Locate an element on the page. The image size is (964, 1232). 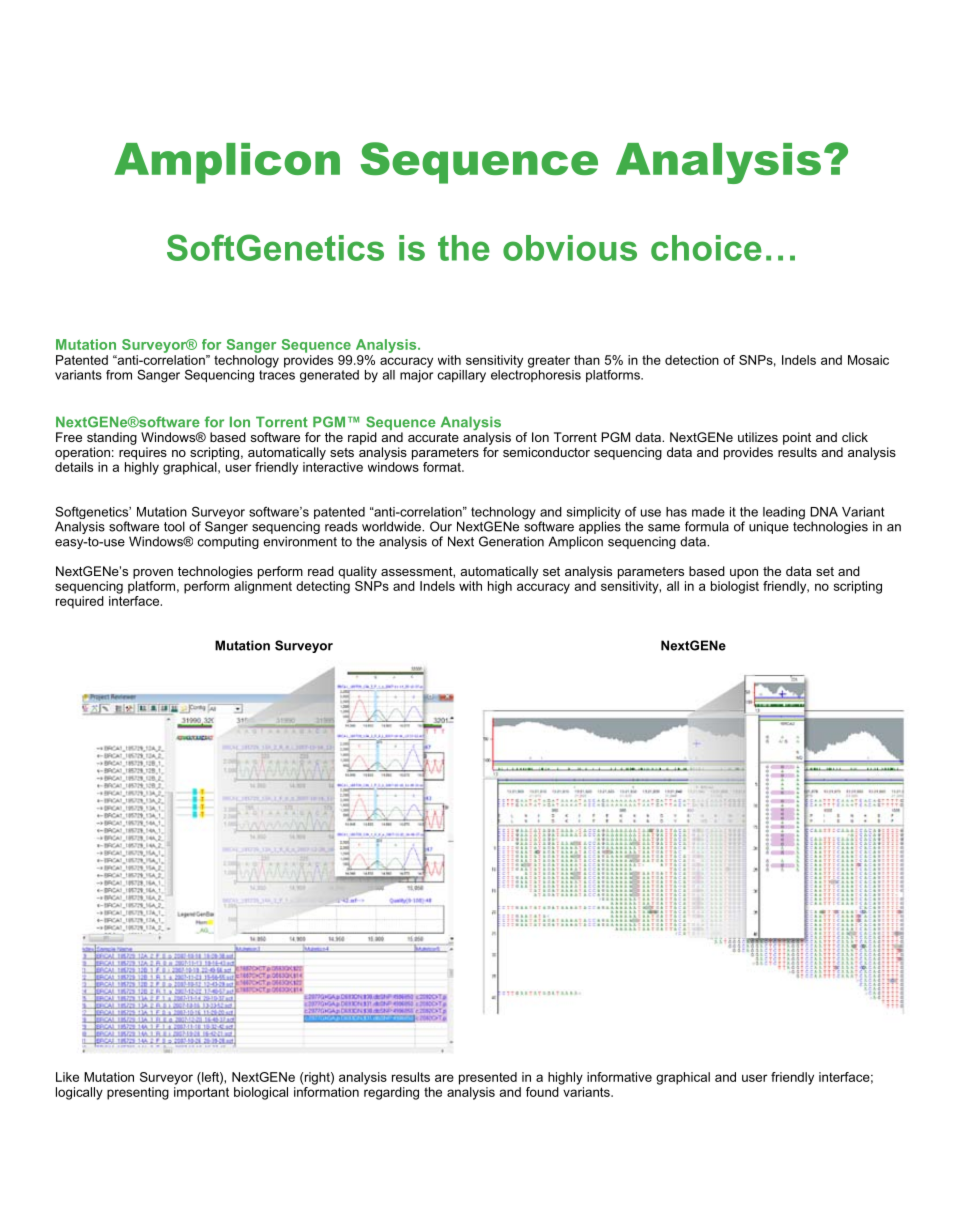
from is located at coordinates (119, 375).
